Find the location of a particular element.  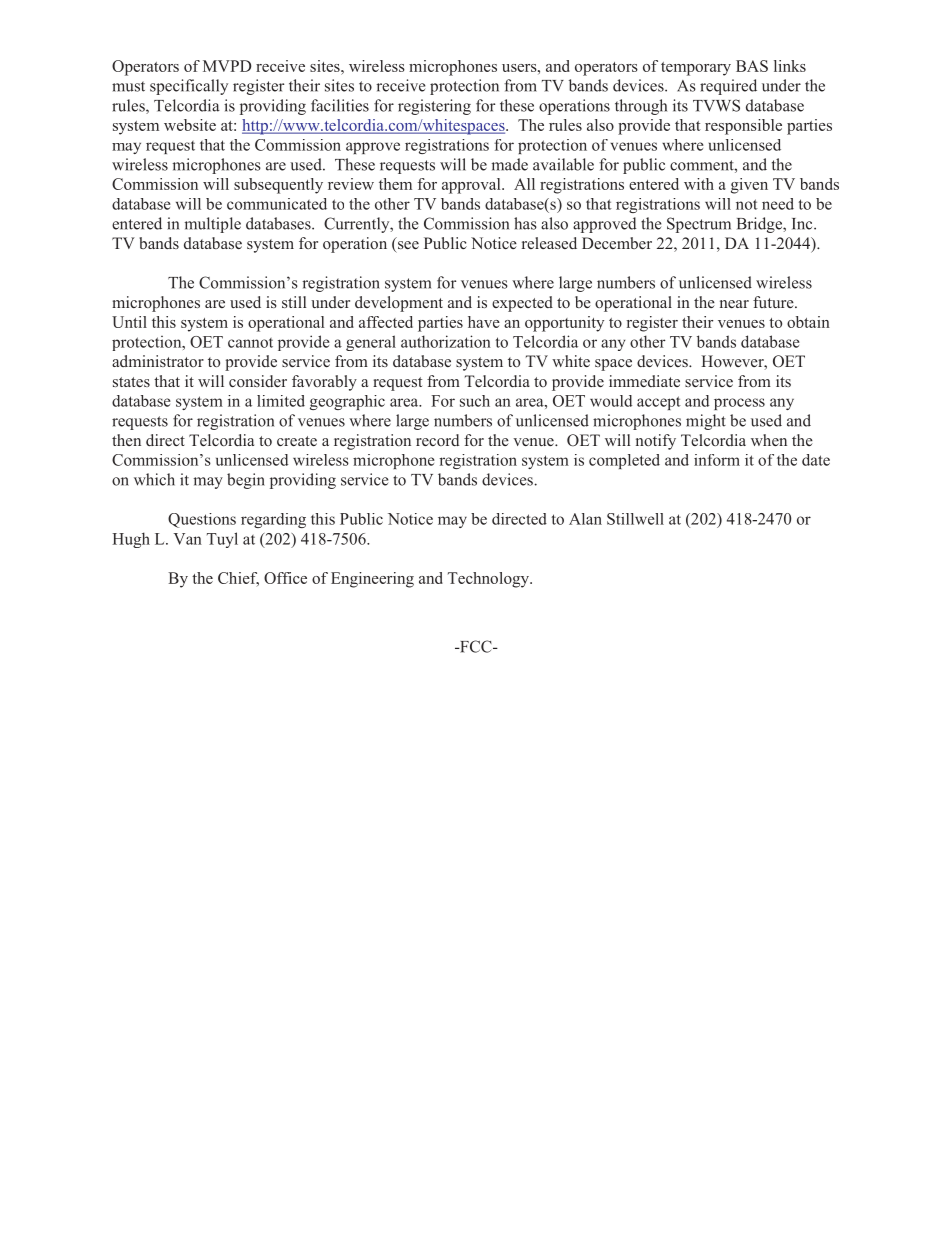

facilities is located at coordinates (340, 105).
